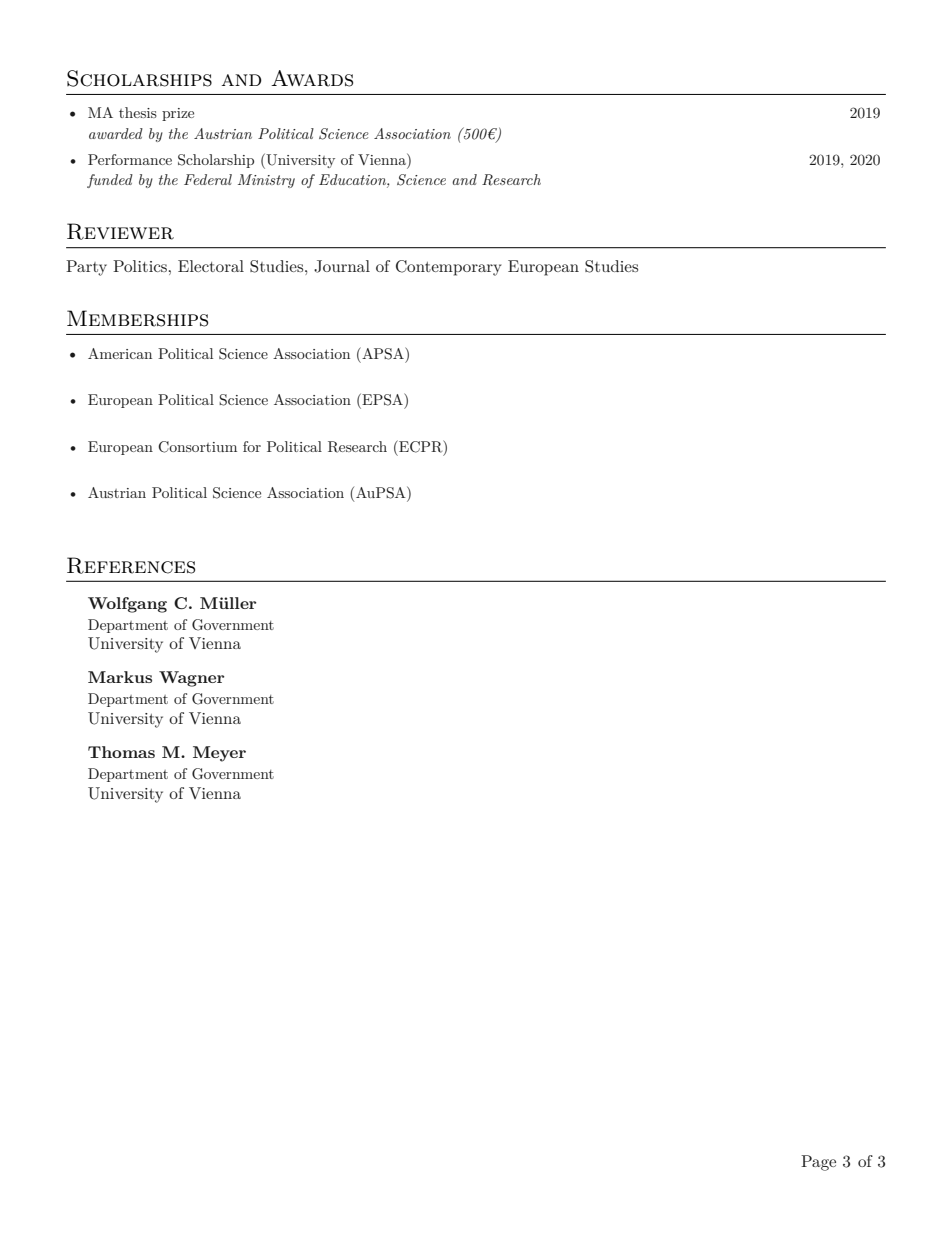 Image resolution: width=952 pixels, height=1233 pixels. I want to click on Page, so click(818, 1163).
